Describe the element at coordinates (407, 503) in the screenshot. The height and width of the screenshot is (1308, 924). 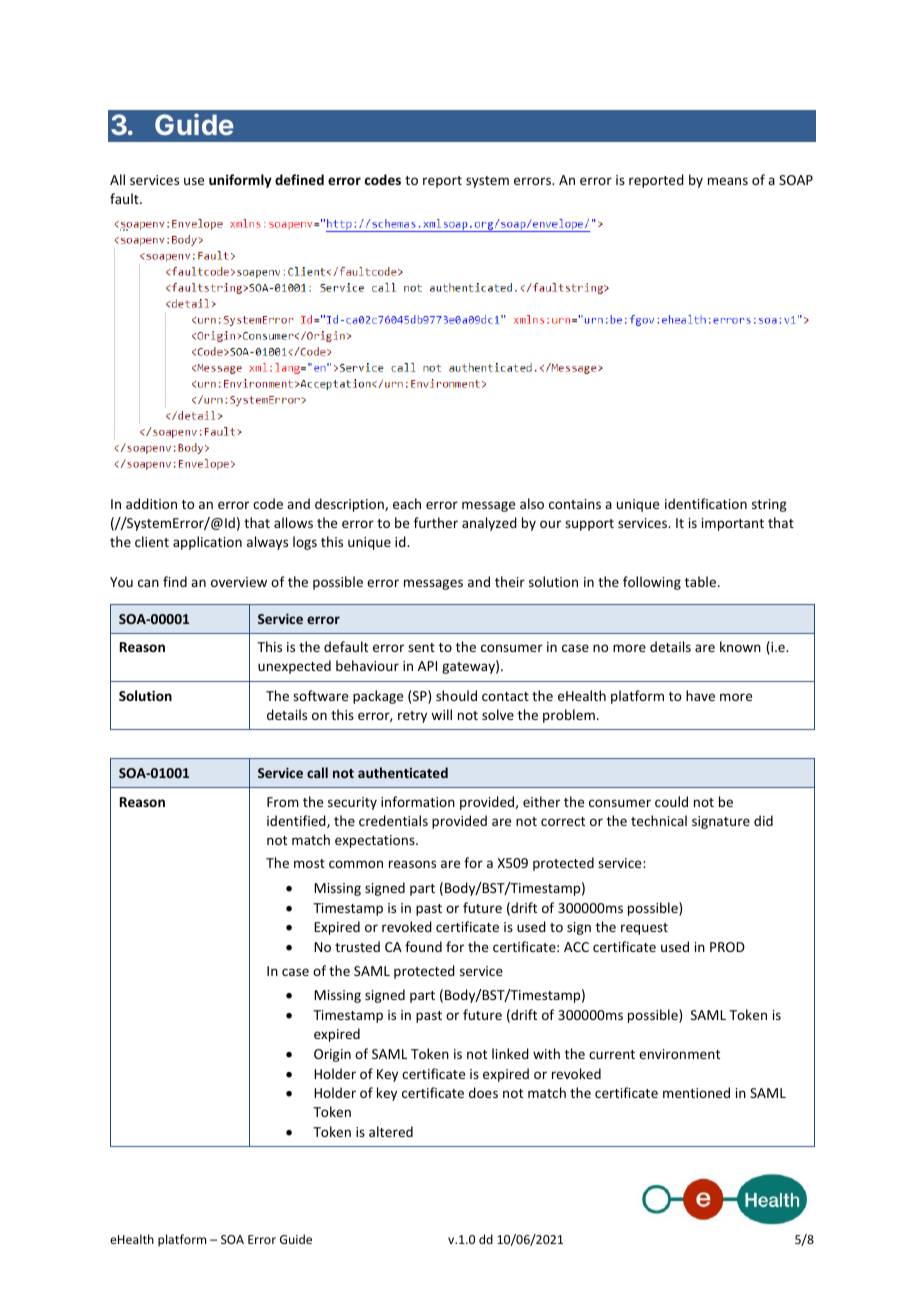
I see `each` at that location.
